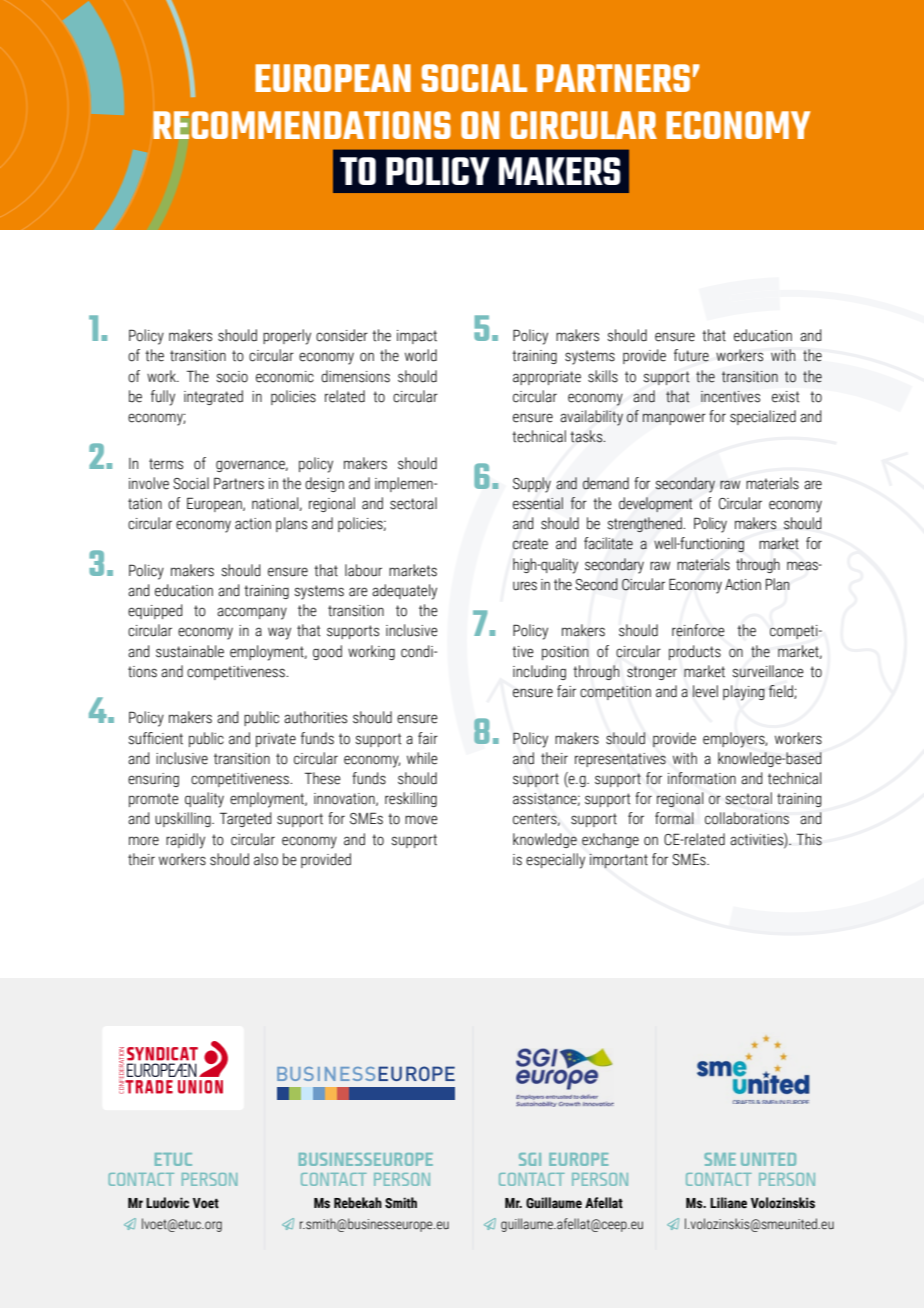  I want to click on especially, so click(555, 861).
